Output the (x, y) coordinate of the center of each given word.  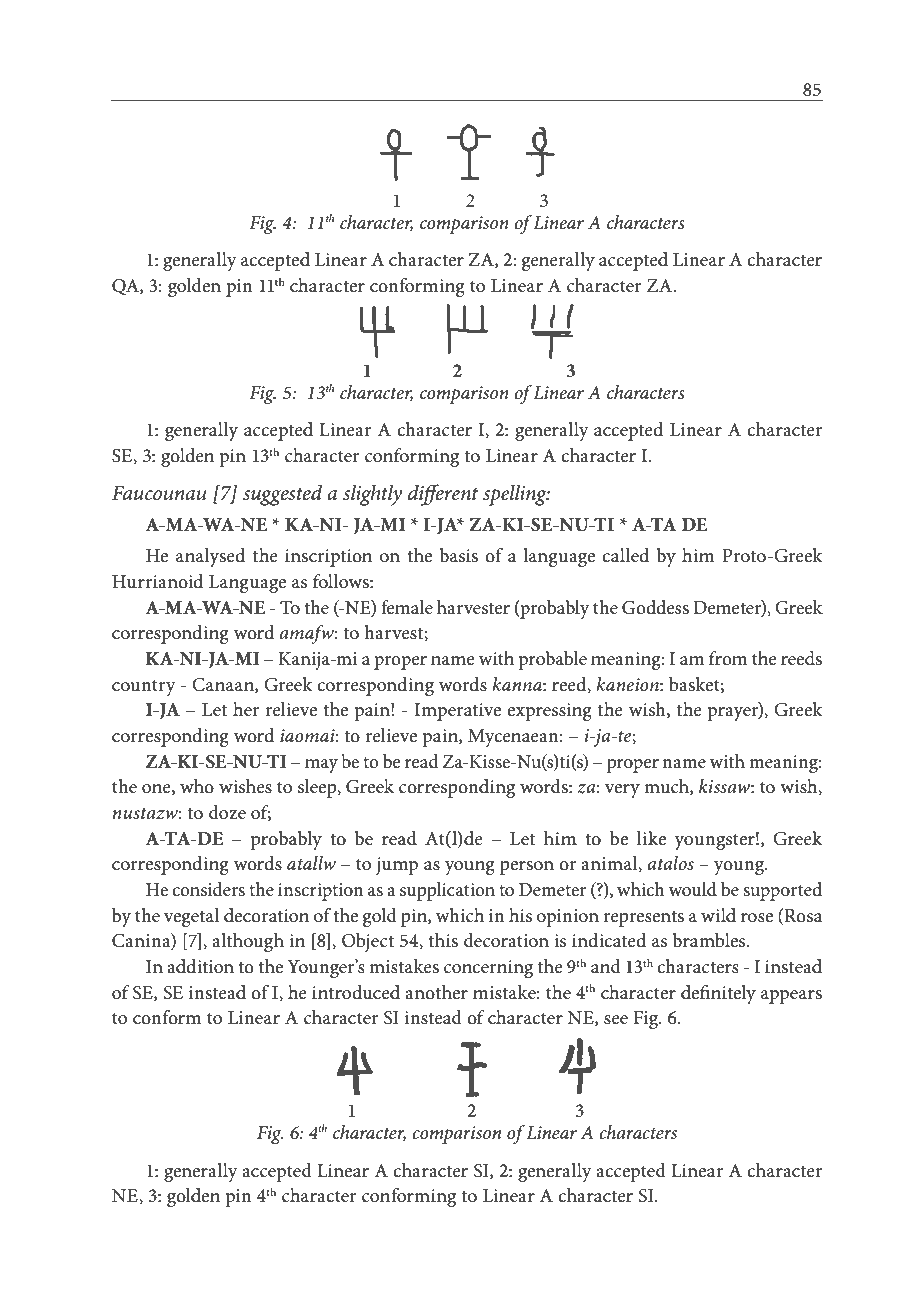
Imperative (457, 712)
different (443, 495)
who (197, 786)
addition (200, 966)
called (625, 555)
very (622, 791)
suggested (282, 495)
